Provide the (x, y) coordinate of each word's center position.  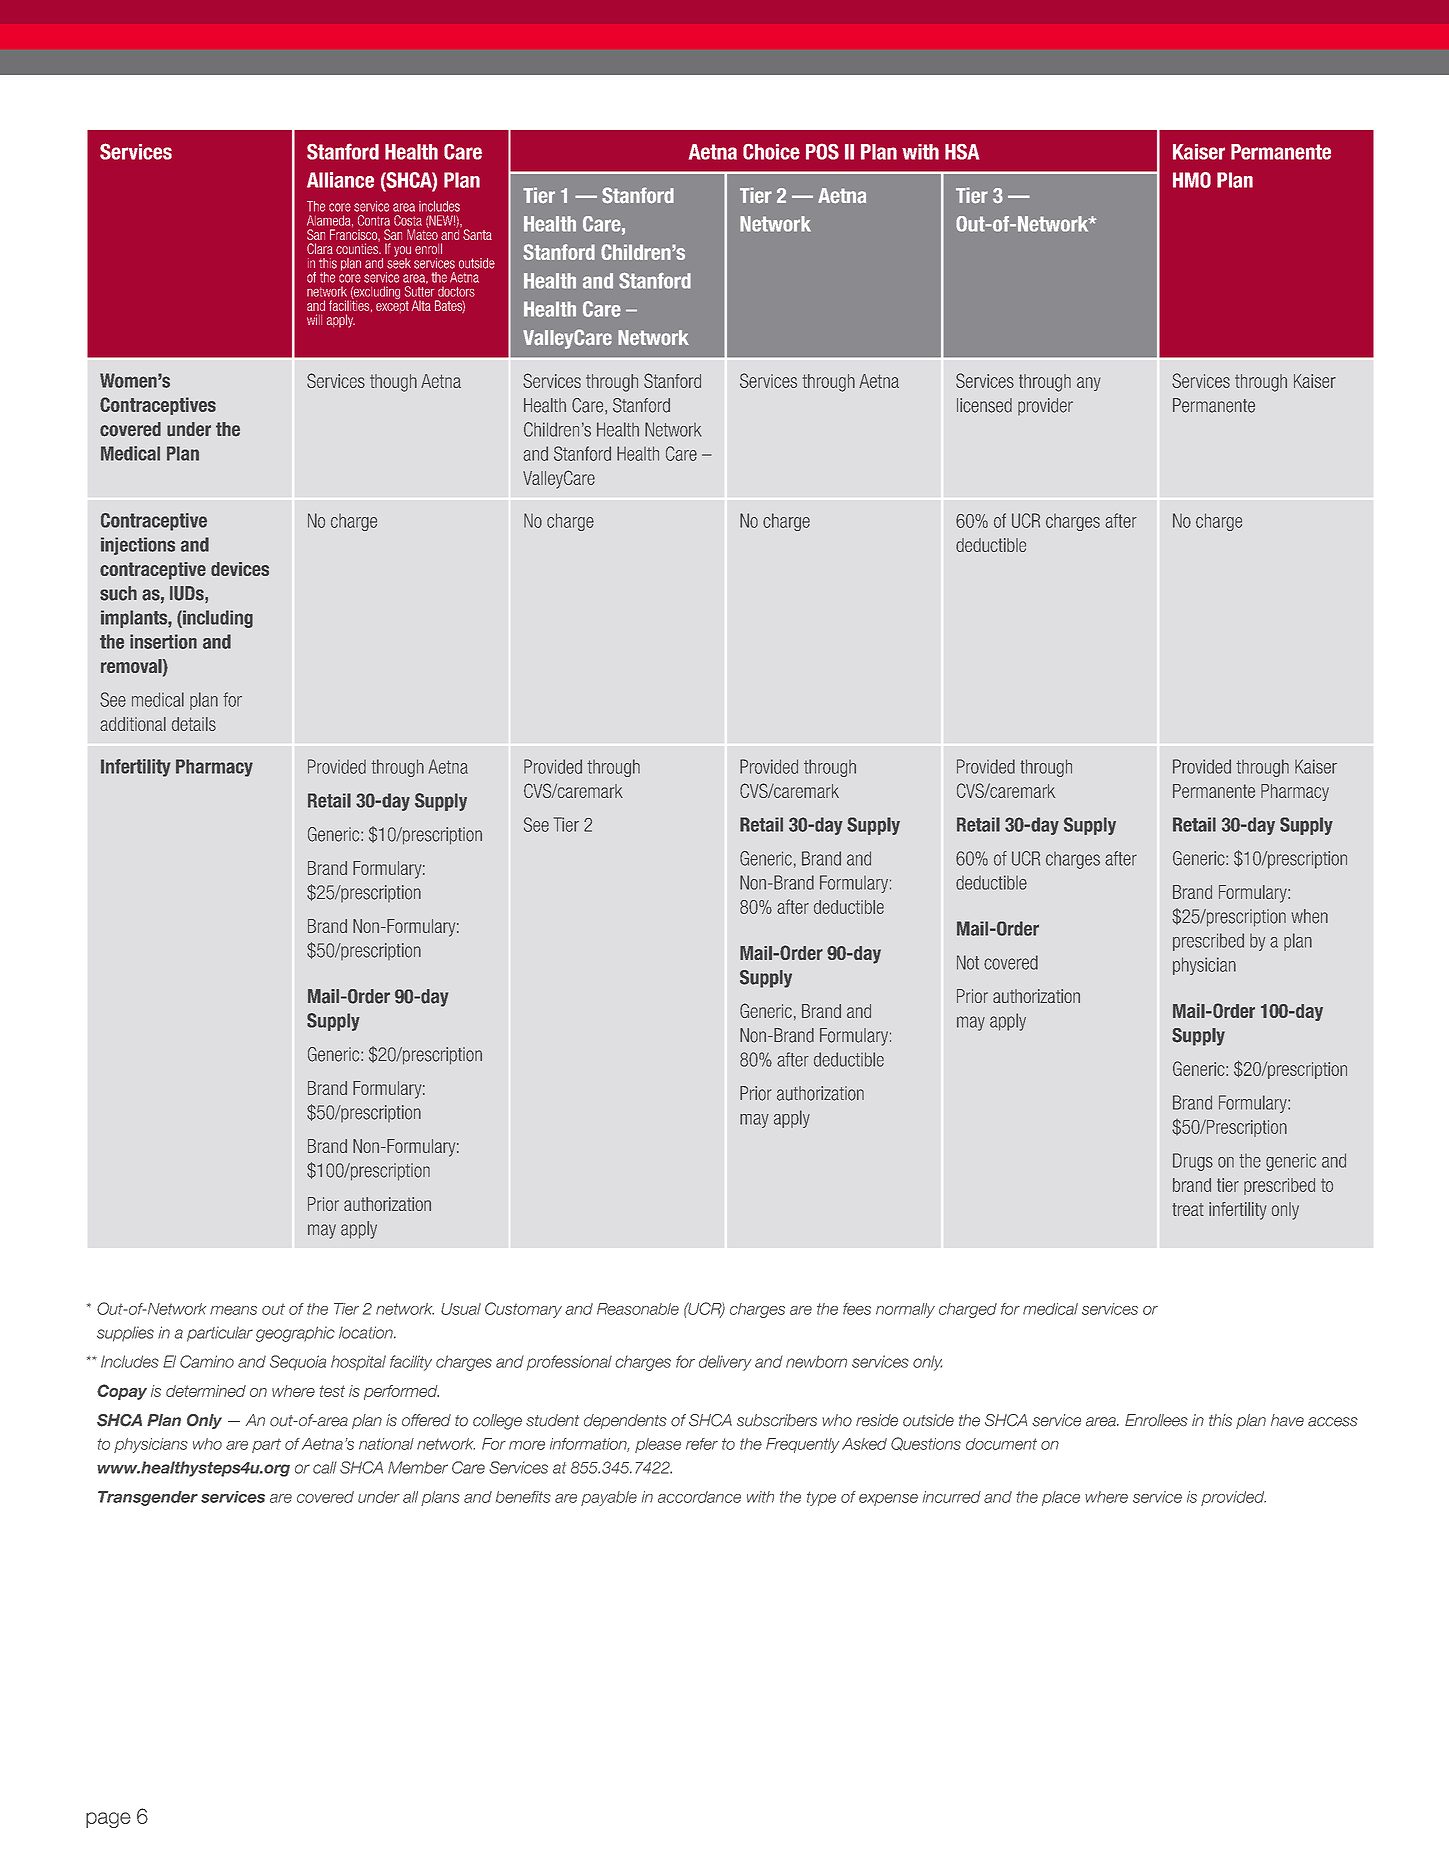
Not (968, 962)
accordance (699, 1497)
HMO (1192, 180)
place (1061, 1498)
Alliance (340, 180)
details (194, 724)
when (1309, 916)
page (108, 1820)
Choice (771, 152)
